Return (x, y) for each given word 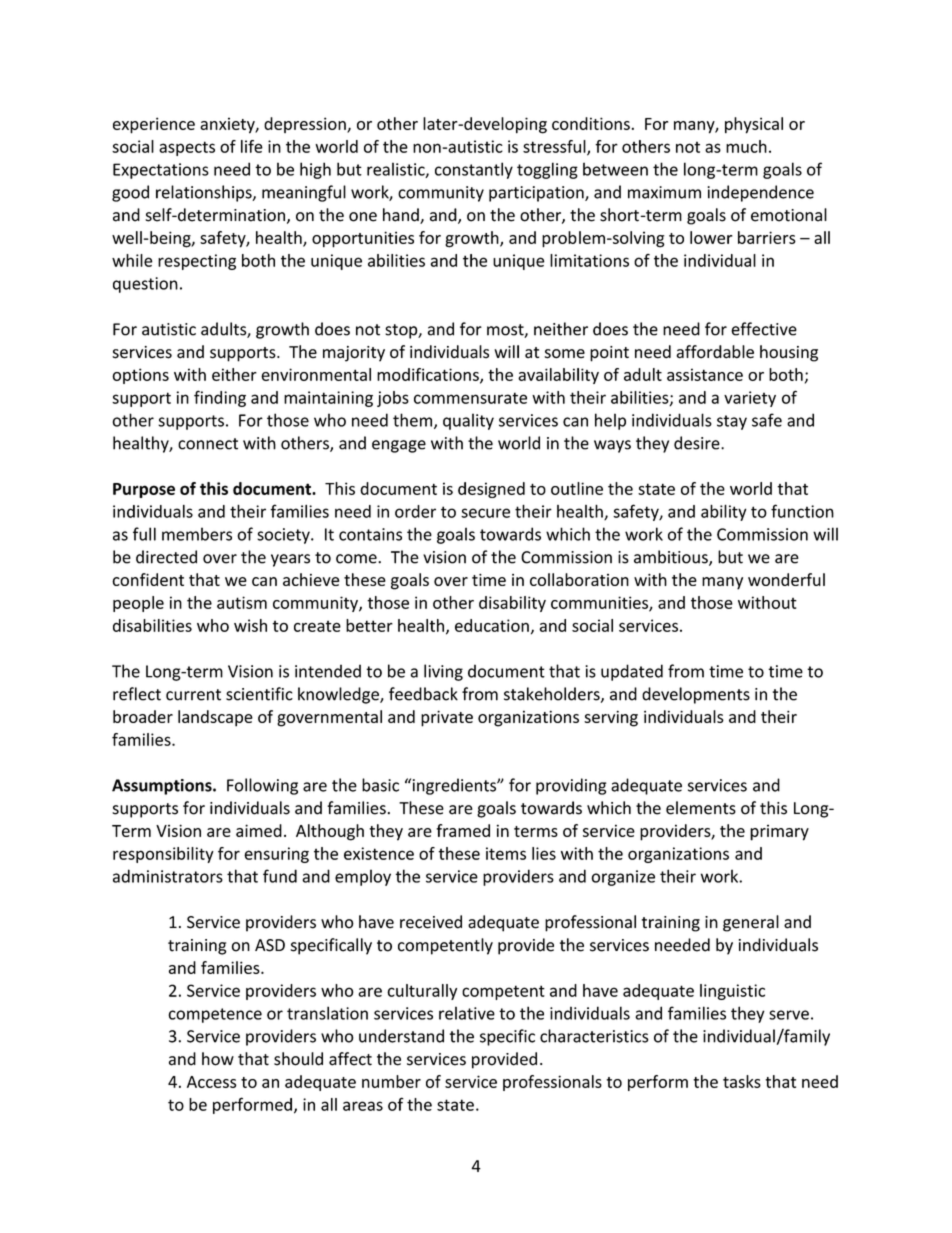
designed (491, 490)
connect (208, 444)
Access (211, 1082)
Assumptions (163, 787)
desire (698, 443)
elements (701, 808)
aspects (187, 148)
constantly (474, 170)
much (746, 146)
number (391, 1081)
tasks (742, 1081)
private (447, 718)
